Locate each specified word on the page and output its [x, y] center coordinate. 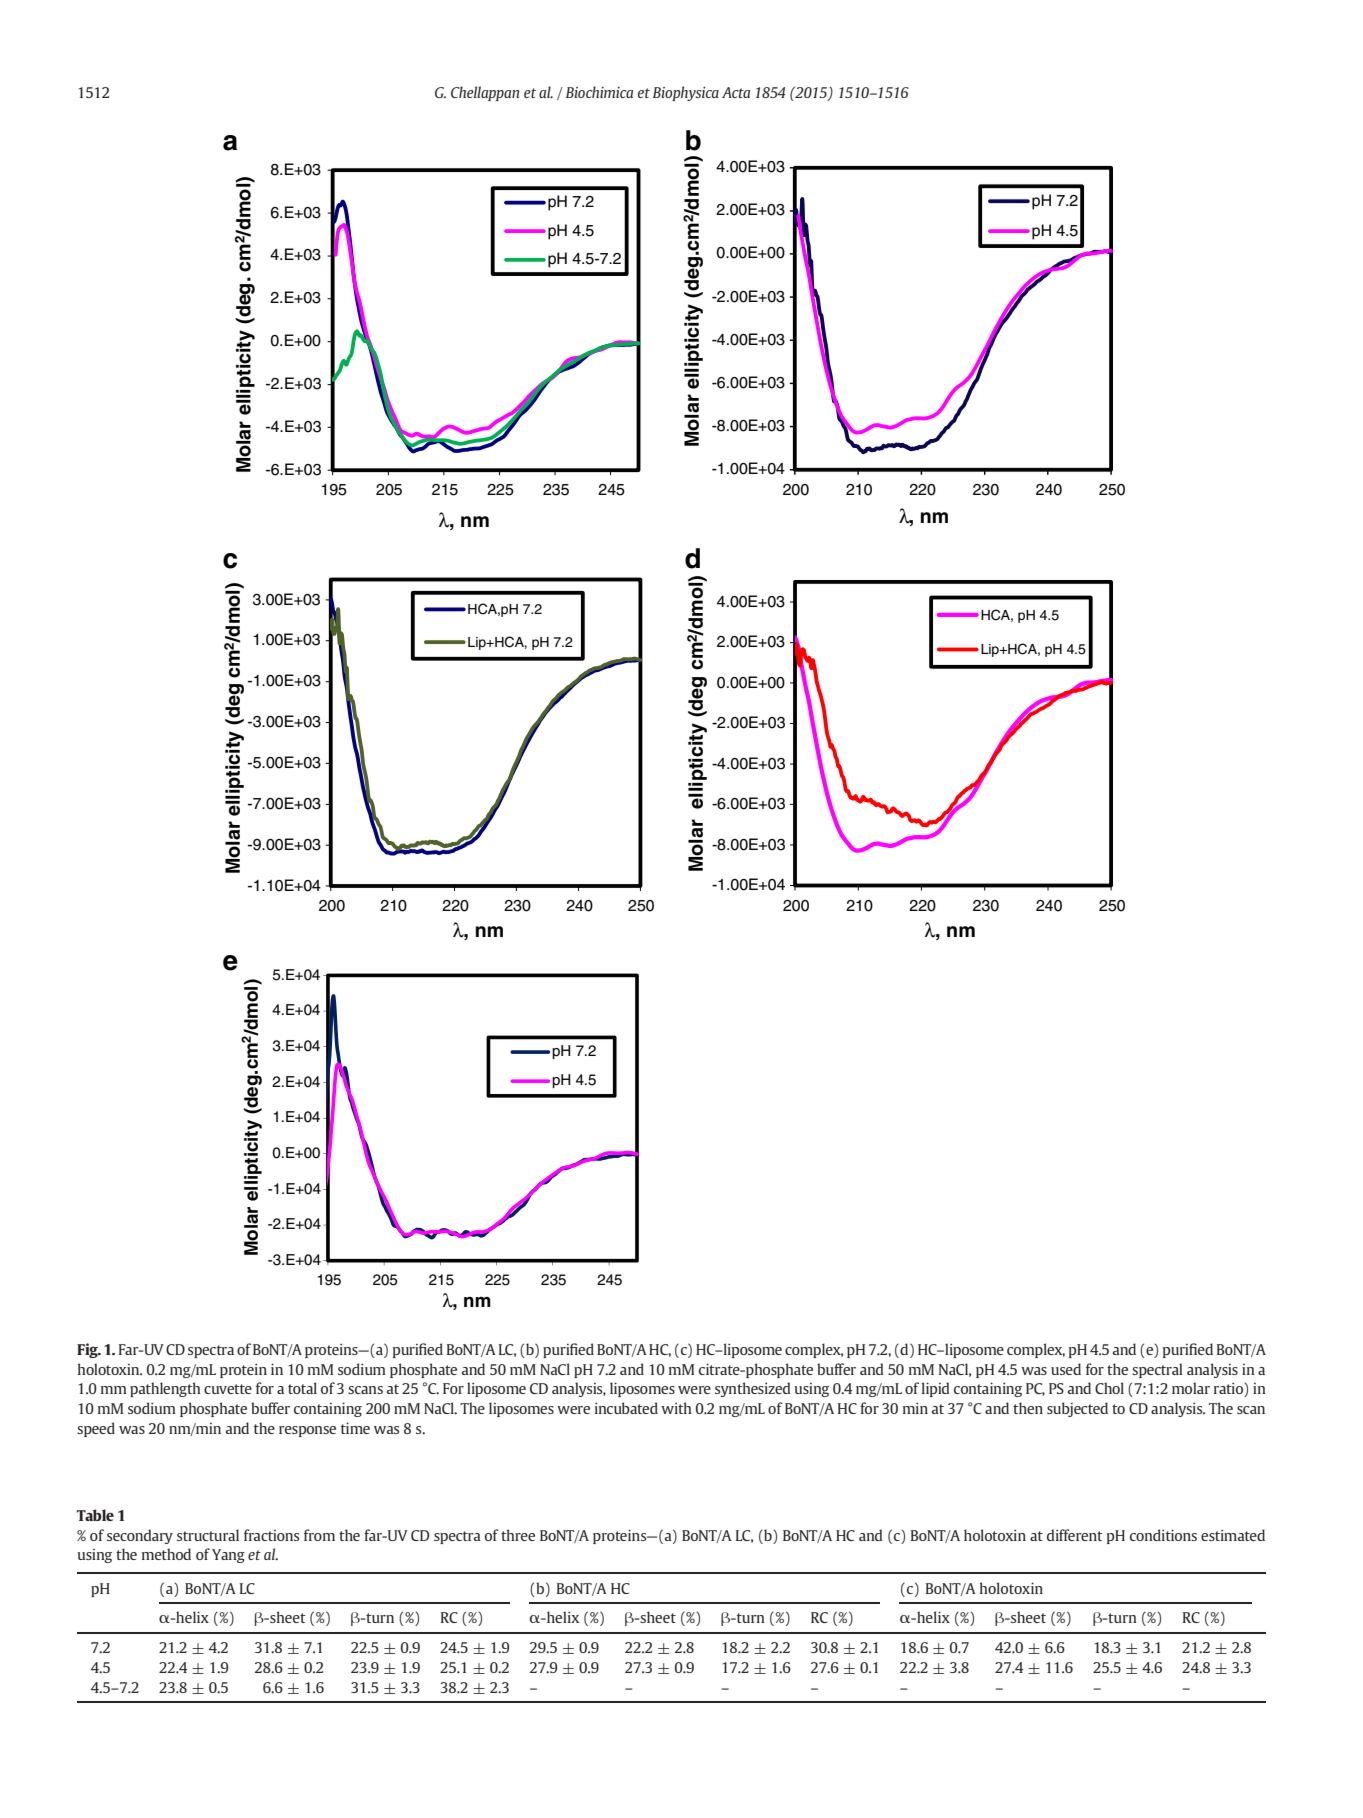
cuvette [228, 1389]
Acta [736, 92]
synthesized [753, 1389]
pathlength [165, 1389]
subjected [1077, 1409]
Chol [1109, 1388]
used [1066, 1369]
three [518, 1535]
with [676, 1408]
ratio [1229, 1390]
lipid [936, 1389]
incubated [626, 1408]
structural [208, 1535]
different [1075, 1535]
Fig [88, 1350]
